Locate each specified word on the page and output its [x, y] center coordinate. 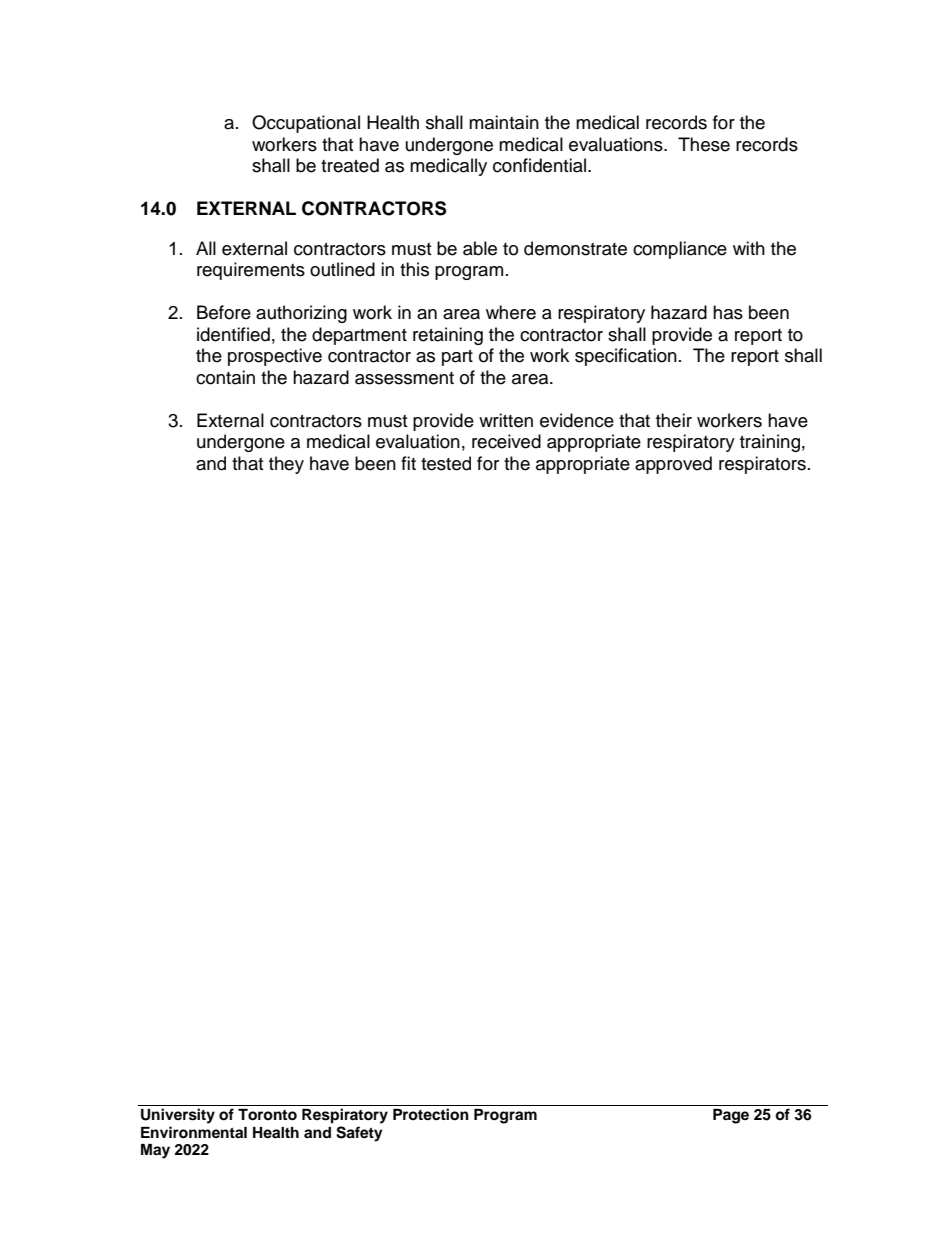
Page [731, 1116]
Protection [431, 1114]
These [704, 144]
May [155, 1151]
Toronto [267, 1115]
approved [673, 465]
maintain [504, 122]
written [506, 420]
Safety [359, 1134]
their [674, 420]
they [286, 465]
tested [446, 463]
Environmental [194, 1132]
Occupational [306, 124]
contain [225, 377]
